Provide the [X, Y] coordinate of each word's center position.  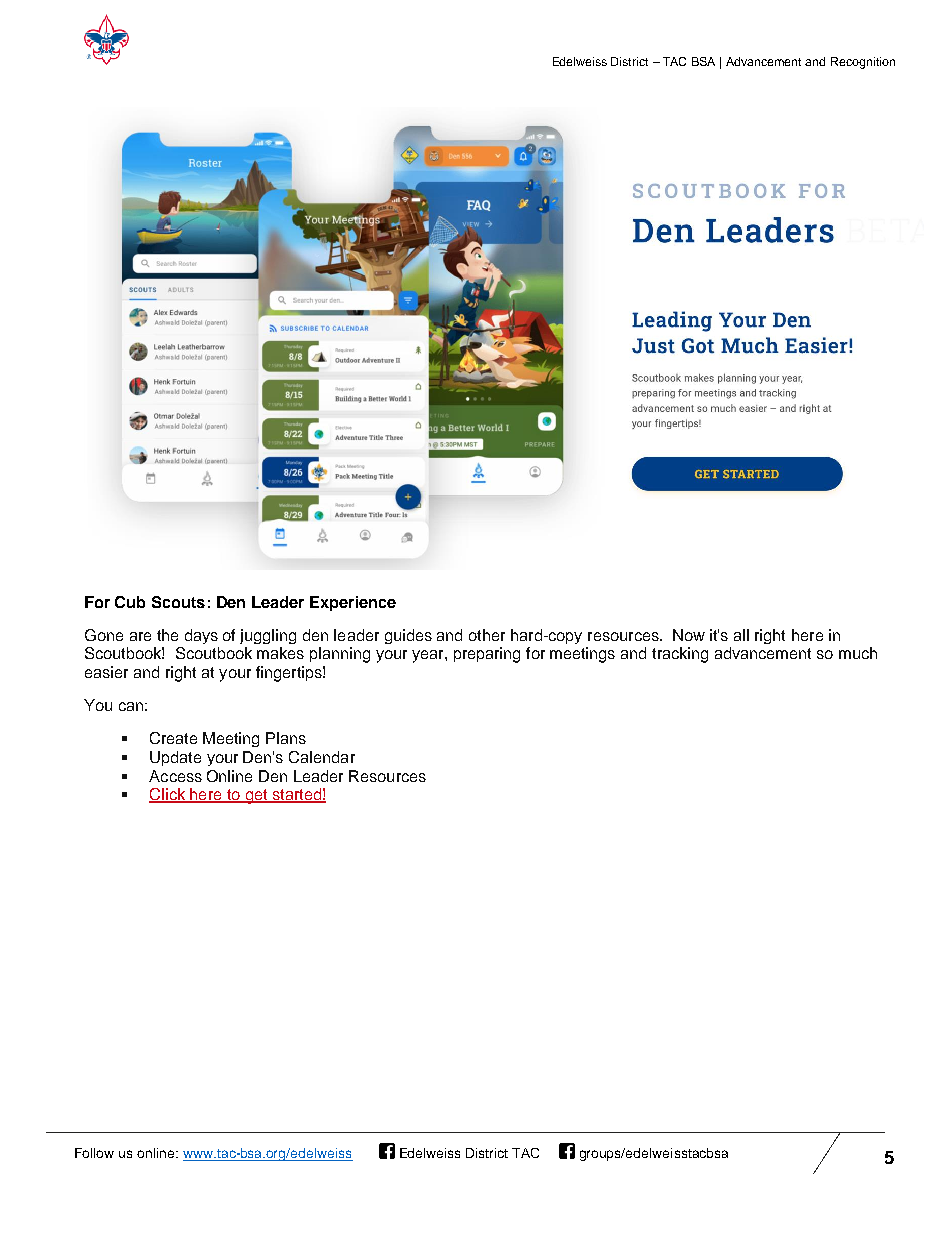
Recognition [863, 63]
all [741, 635]
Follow [94, 1153]
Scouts [178, 602]
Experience [353, 603]
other [487, 635]
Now [689, 635]
